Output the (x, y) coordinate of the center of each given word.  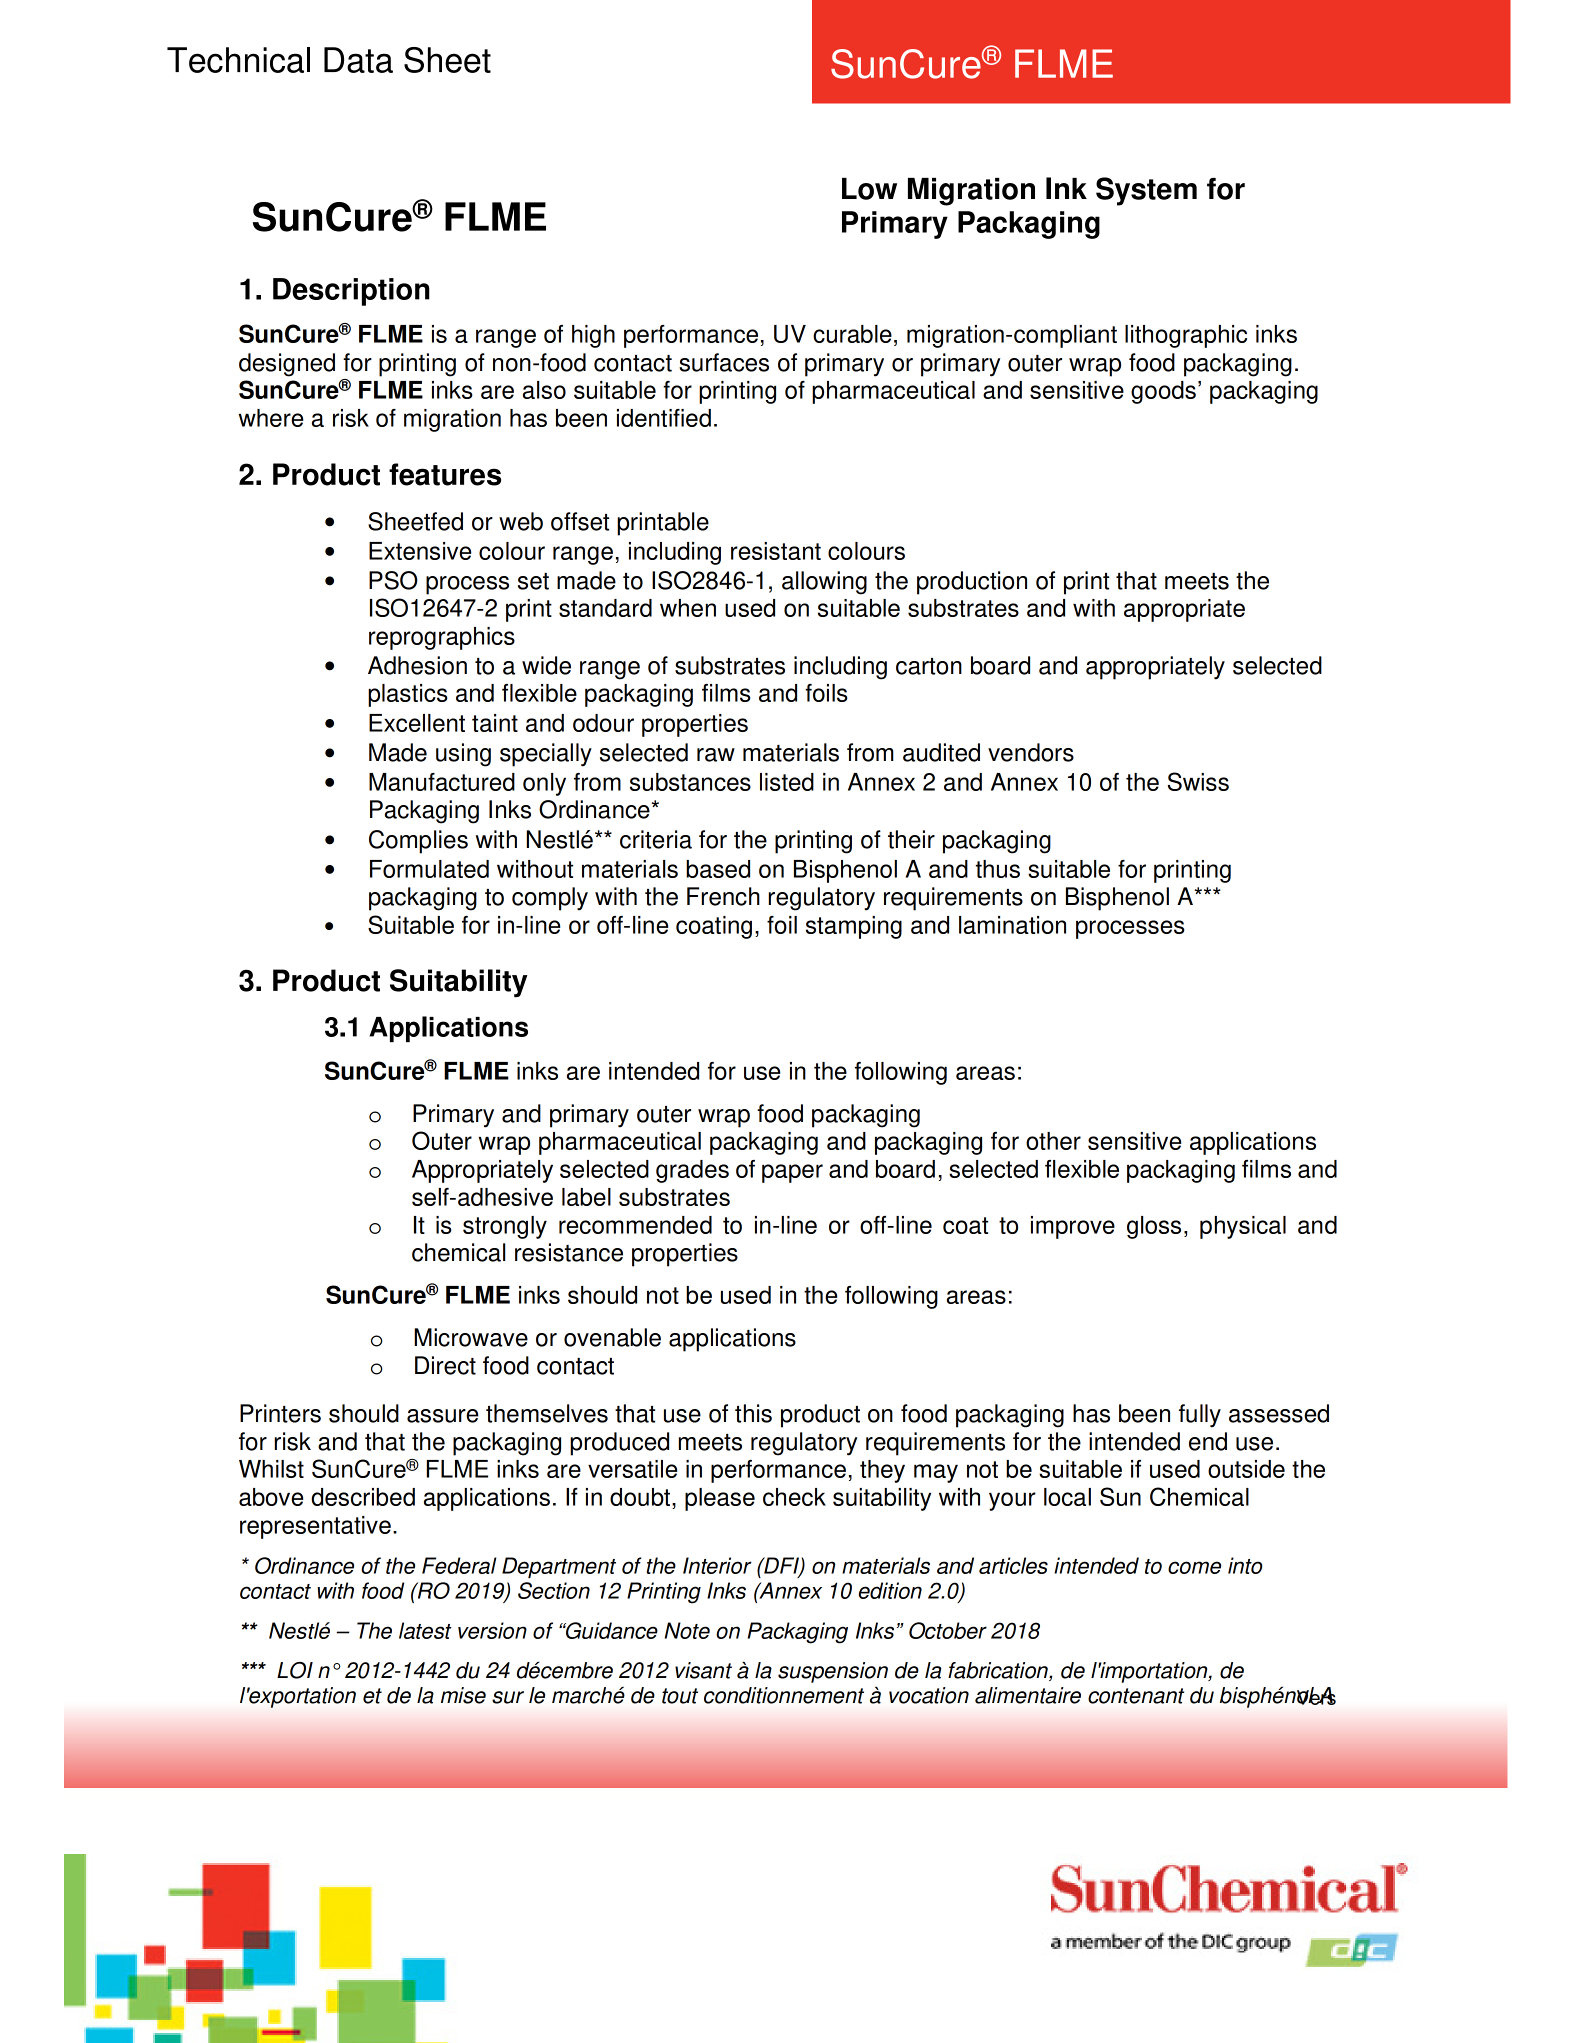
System (1146, 191)
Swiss (1198, 781)
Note (687, 1630)
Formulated (429, 869)
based (718, 869)
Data (358, 60)
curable (852, 334)
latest (425, 1630)
